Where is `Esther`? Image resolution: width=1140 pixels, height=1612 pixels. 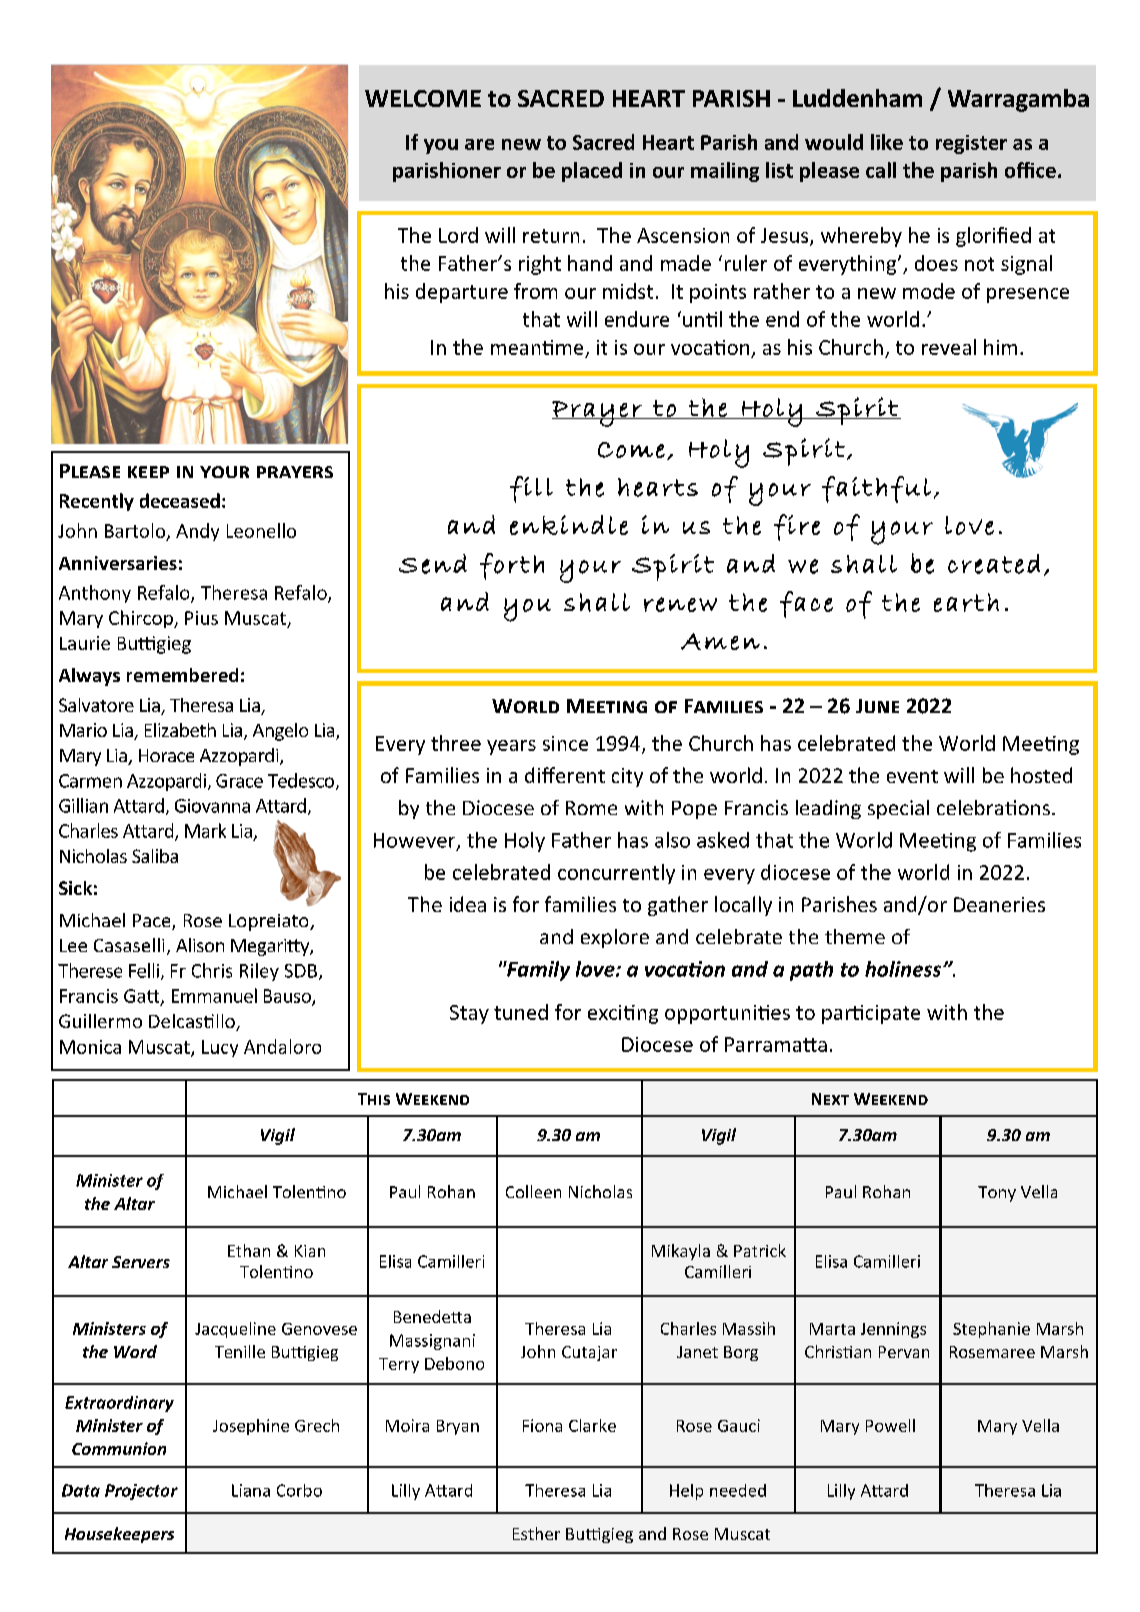
Esther is located at coordinates (536, 1533).
